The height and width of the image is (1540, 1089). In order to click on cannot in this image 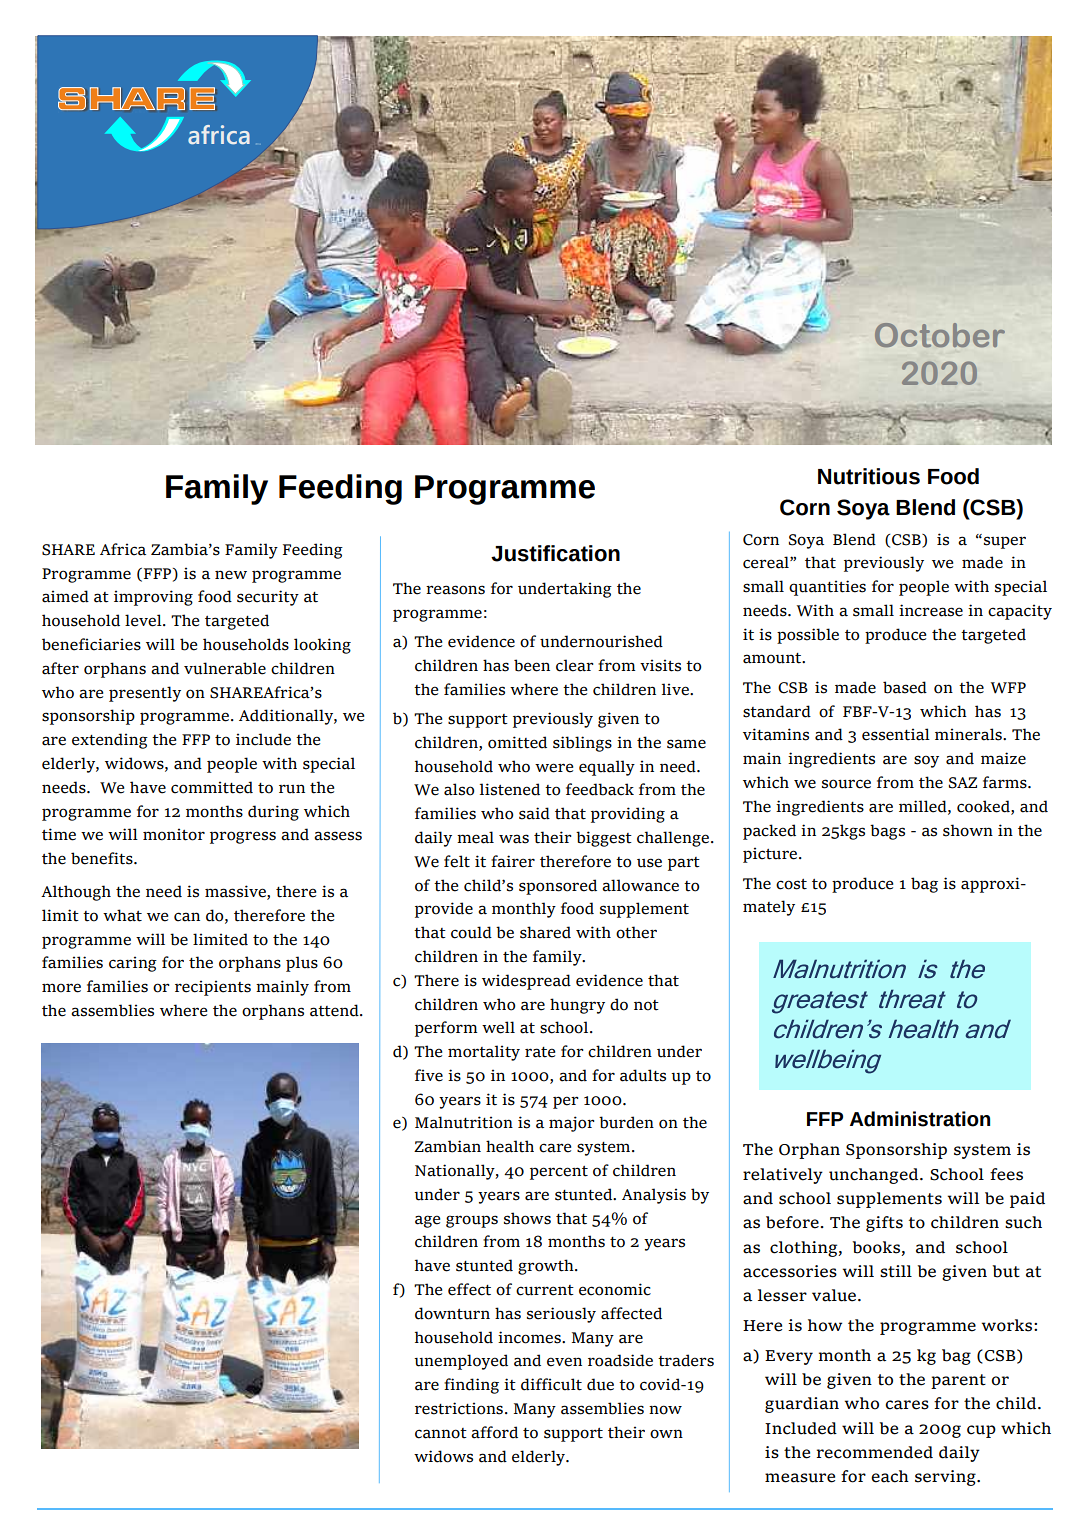, I will do `click(441, 1433)`.
